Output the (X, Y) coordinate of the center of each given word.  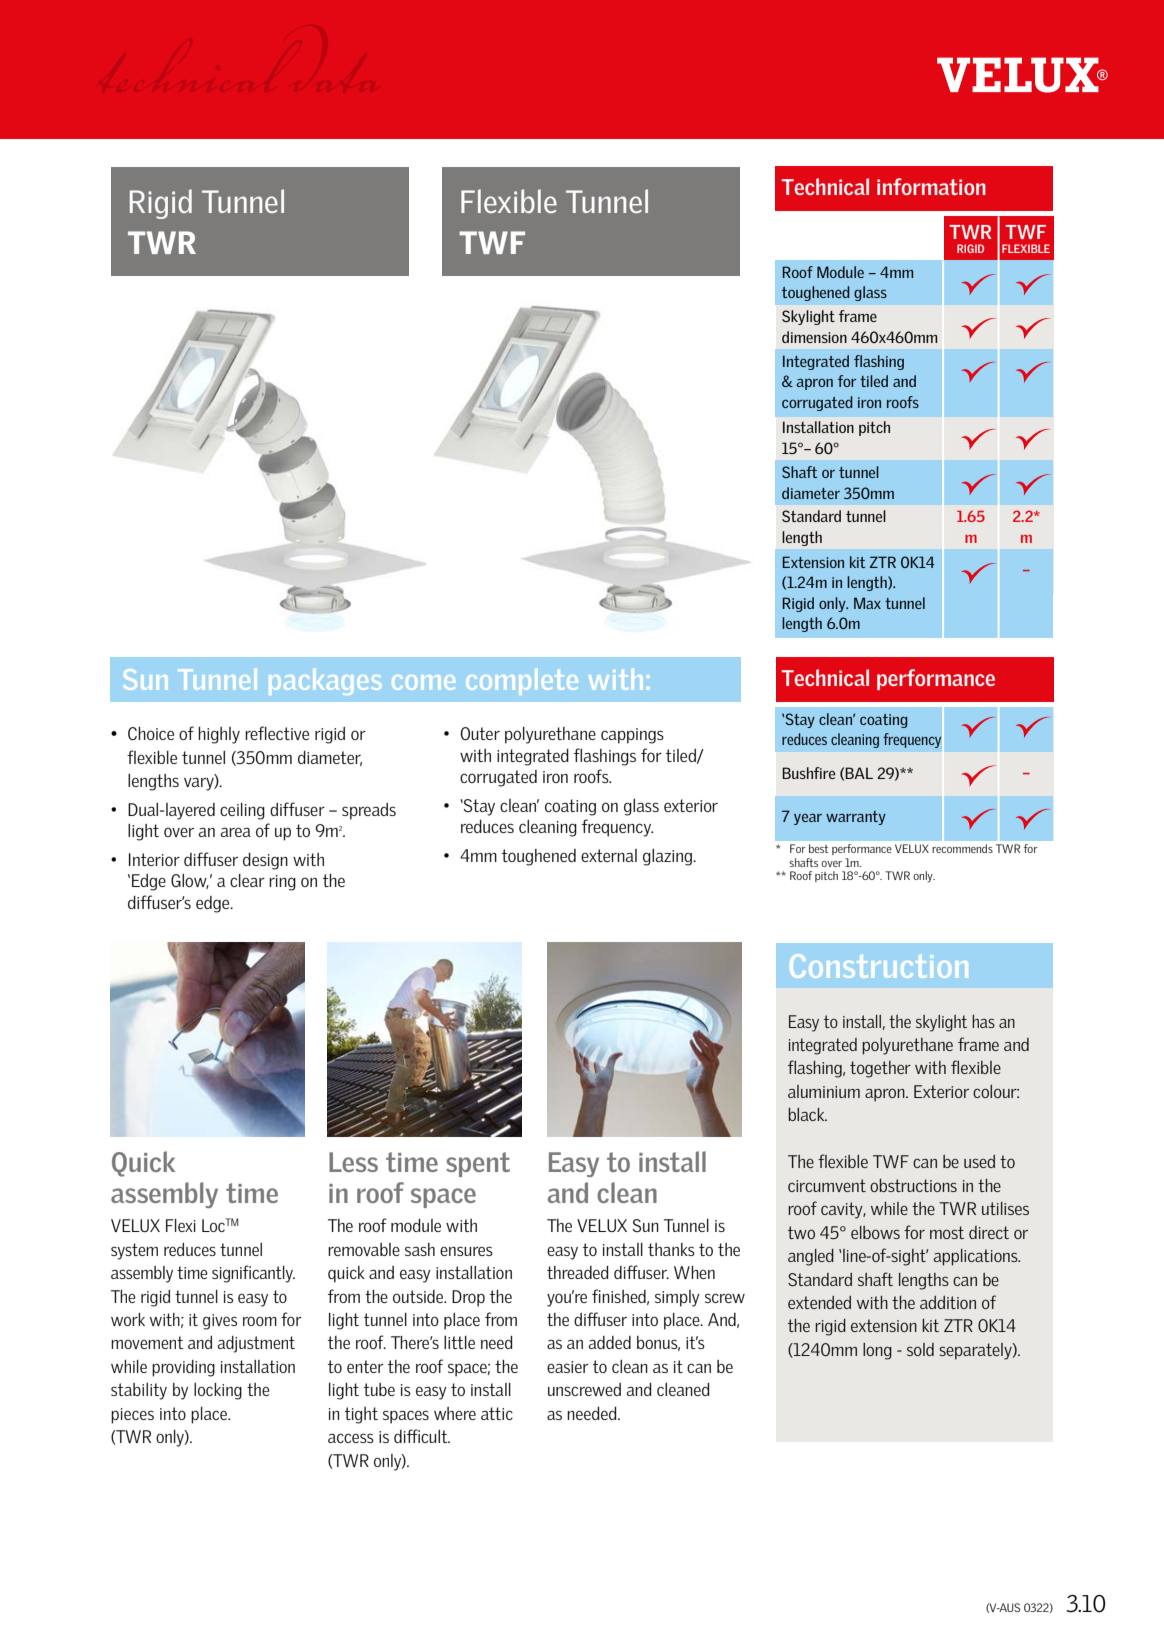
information (931, 186)
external (609, 855)
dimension (814, 337)
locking (218, 1391)
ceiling (242, 811)
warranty (856, 818)
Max (867, 603)
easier (568, 1367)
